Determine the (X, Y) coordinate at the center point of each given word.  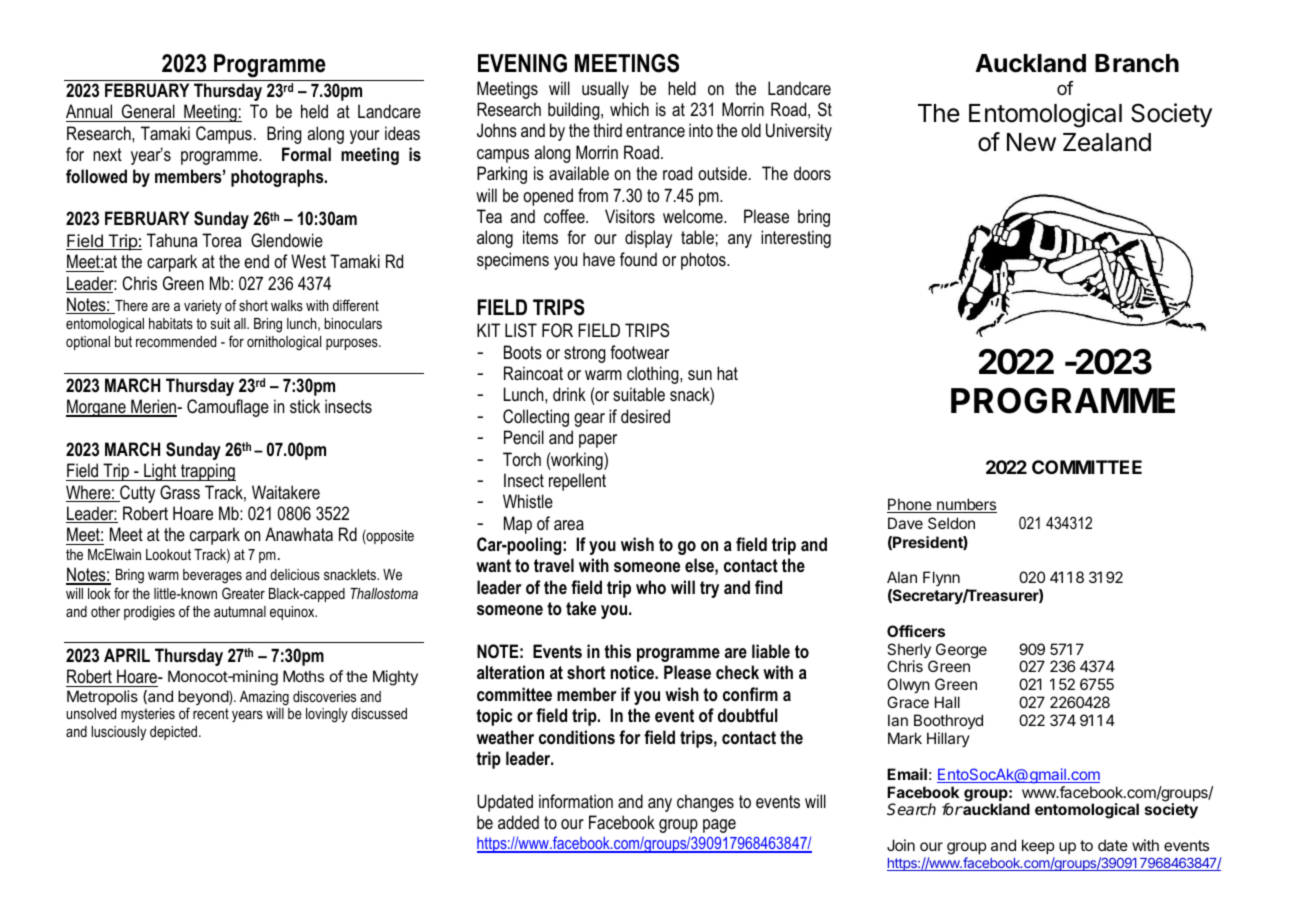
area (569, 525)
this (617, 651)
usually (605, 90)
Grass (180, 492)
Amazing (264, 698)
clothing (654, 375)
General (148, 113)
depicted (175, 733)
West (308, 261)
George (960, 652)
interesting (796, 239)
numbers (966, 505)
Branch (1137, 63)
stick (305, 406)
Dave (905, 523)
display (648, 239)
